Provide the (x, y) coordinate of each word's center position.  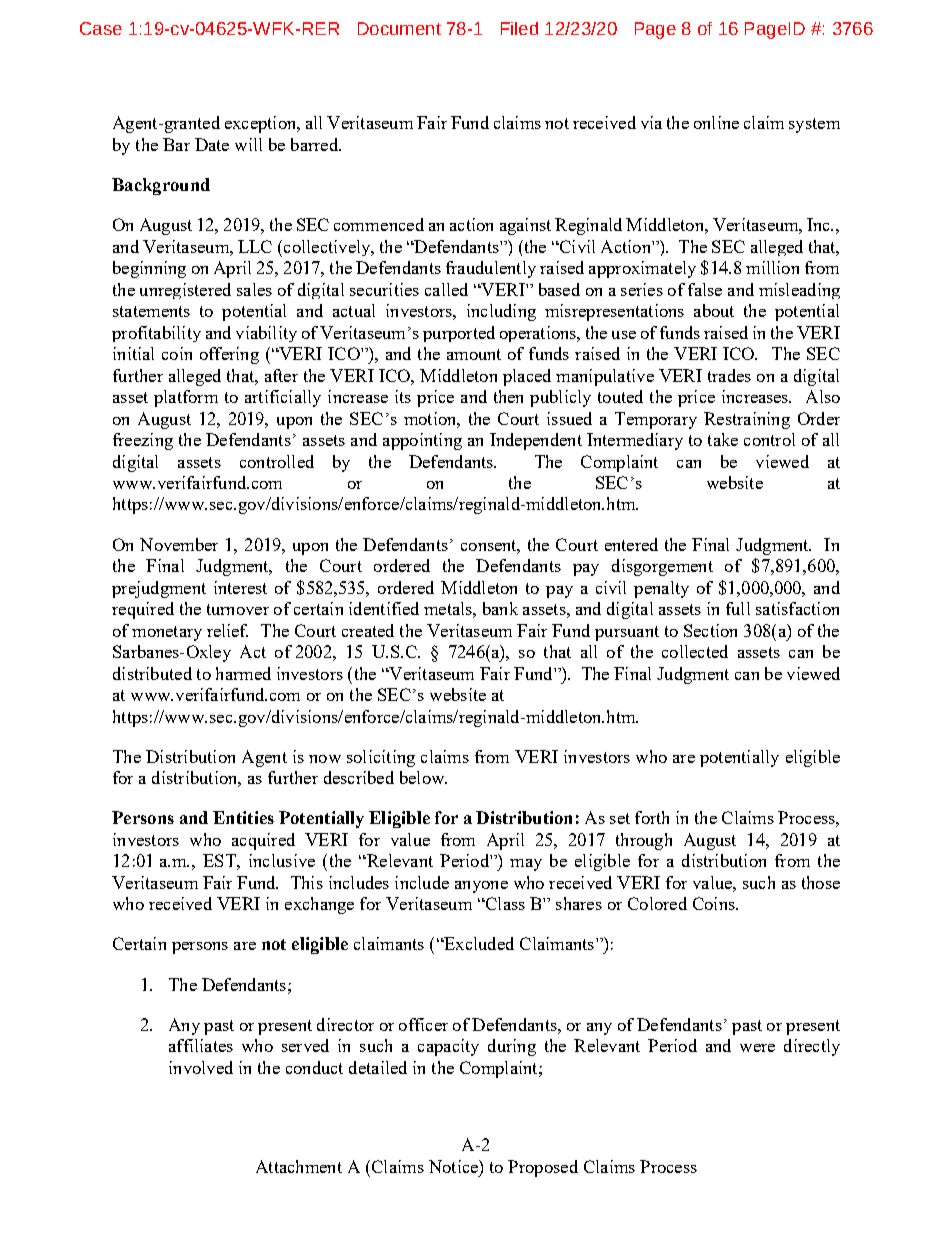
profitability (156, 334)
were (757, 1048)
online (716, 122)
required (143, 610)
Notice (454, 1166)
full (738, 608)
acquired (263, 841)
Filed (519, 28)
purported (459, 334)
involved (201, 1067)
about (714, 310)
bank (500, 608)
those (821, 882)
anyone (481, 887)
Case (101, 28)
